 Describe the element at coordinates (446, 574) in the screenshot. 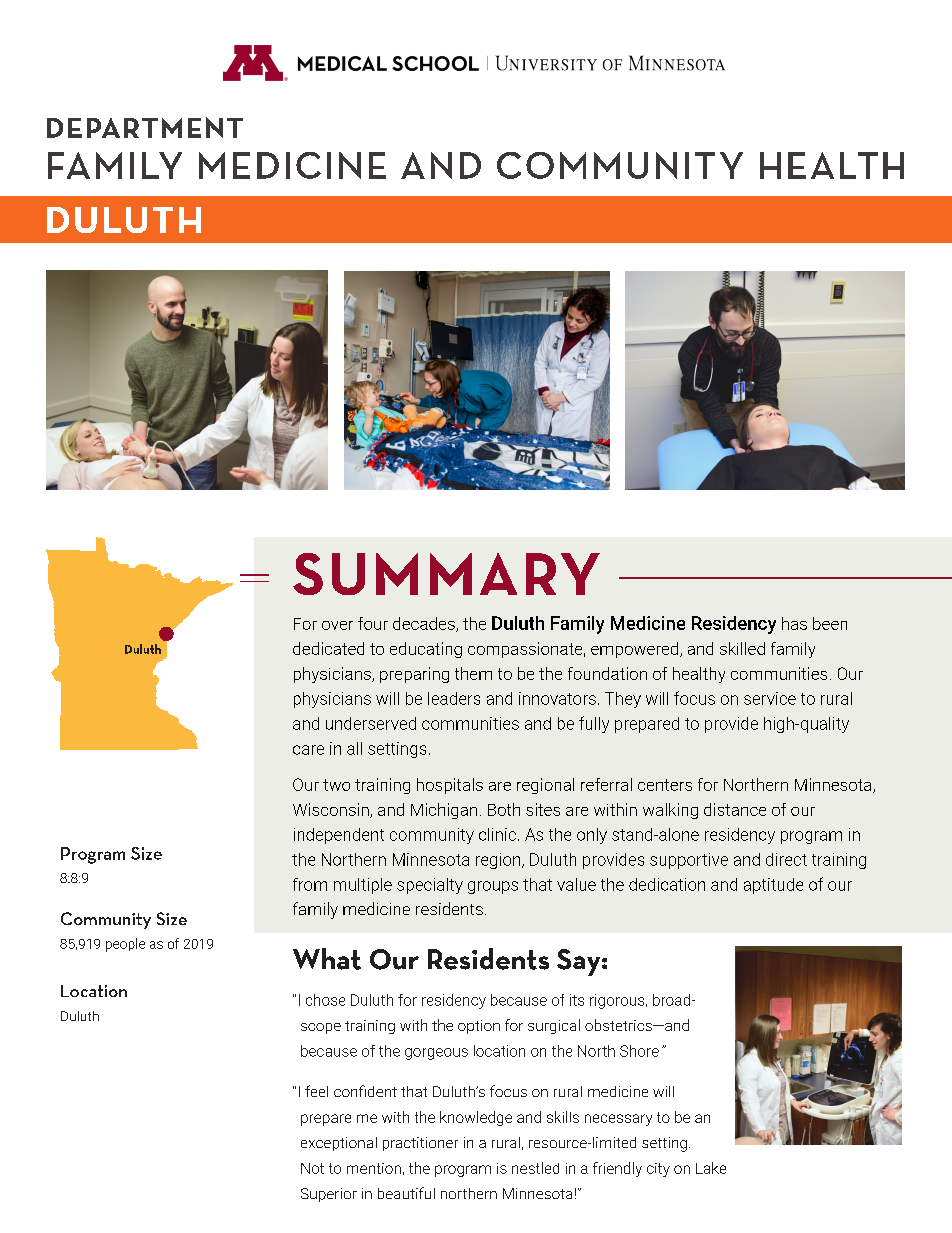

I see `SUMMARY` at that location.
